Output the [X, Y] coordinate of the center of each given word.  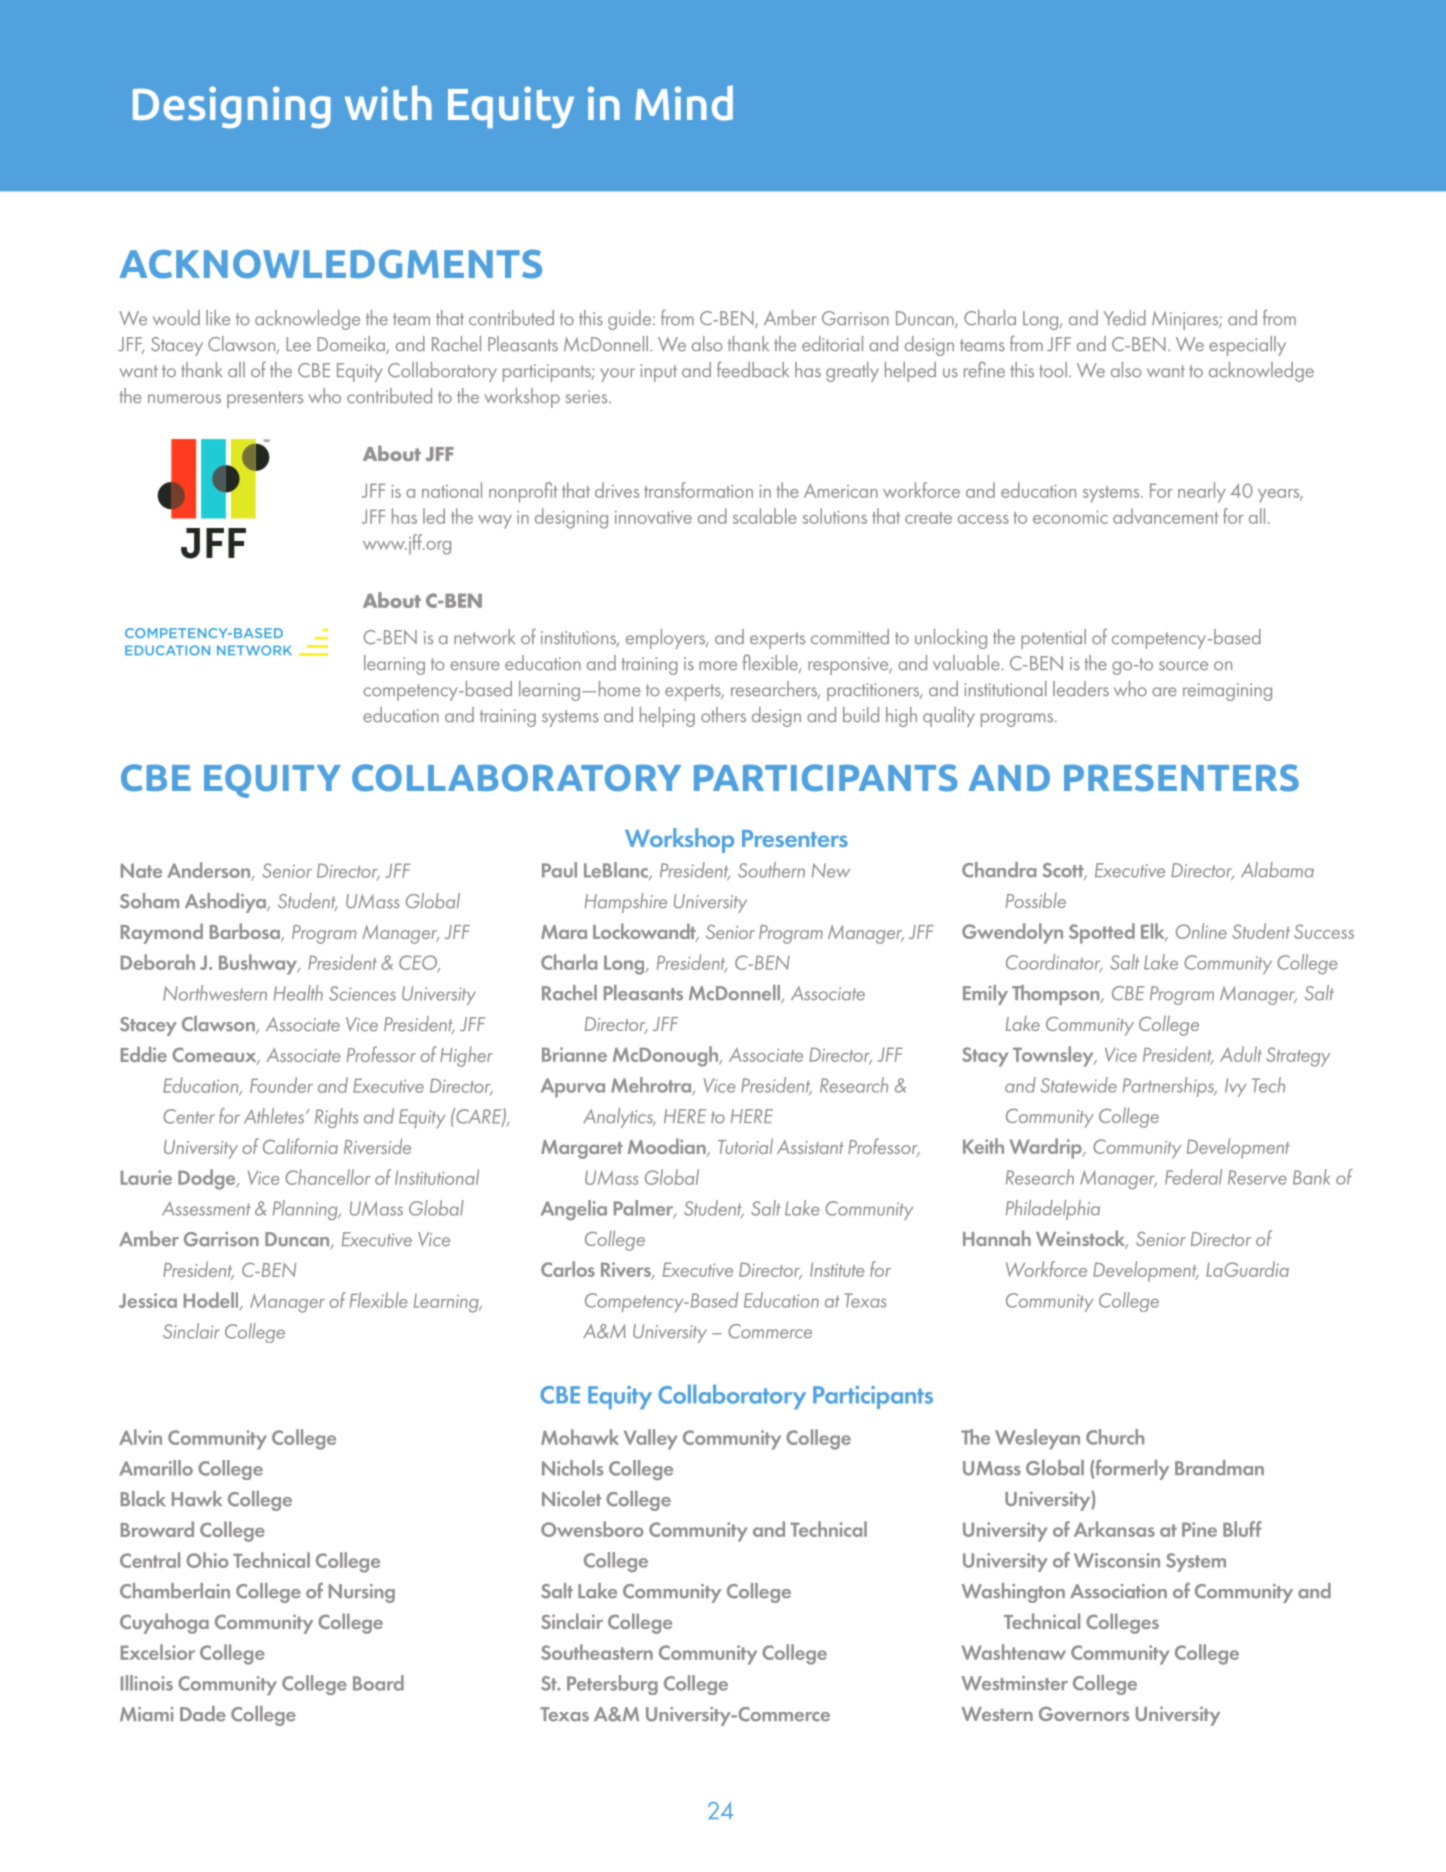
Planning [306, 1210]
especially [1247, 346]
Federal [1193, 1177]
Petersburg [612, 1685]
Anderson [210, 871]
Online [1201, 931]
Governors [1084, 1713]
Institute [837, 1269]
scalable [765, 516]
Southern [771, 870]
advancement [1166, 516]
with [388, 103]
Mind [684, 103]
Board [378, 1683]
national [452, 490]
